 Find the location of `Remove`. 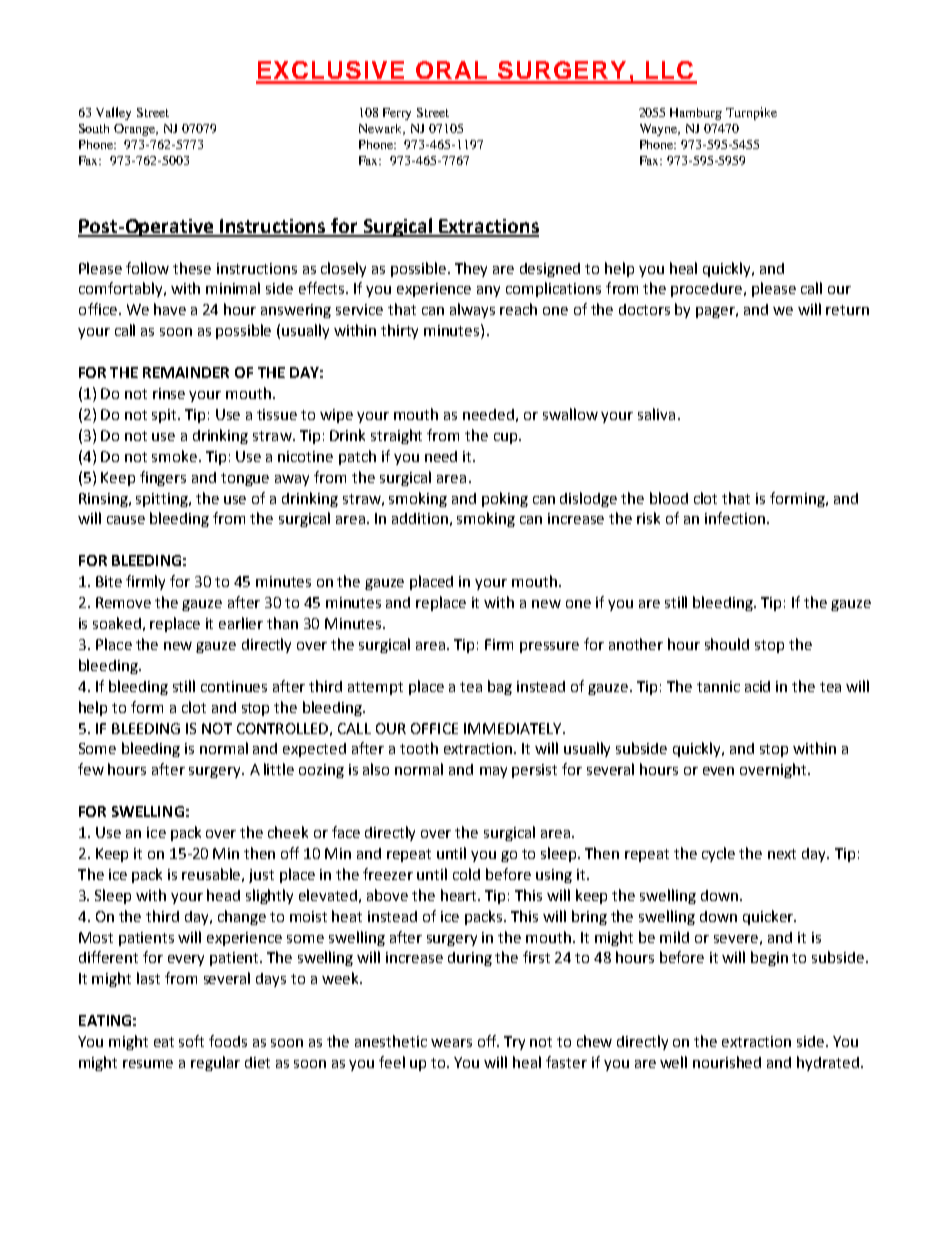

Remove is located at coordinates (123, 602).
